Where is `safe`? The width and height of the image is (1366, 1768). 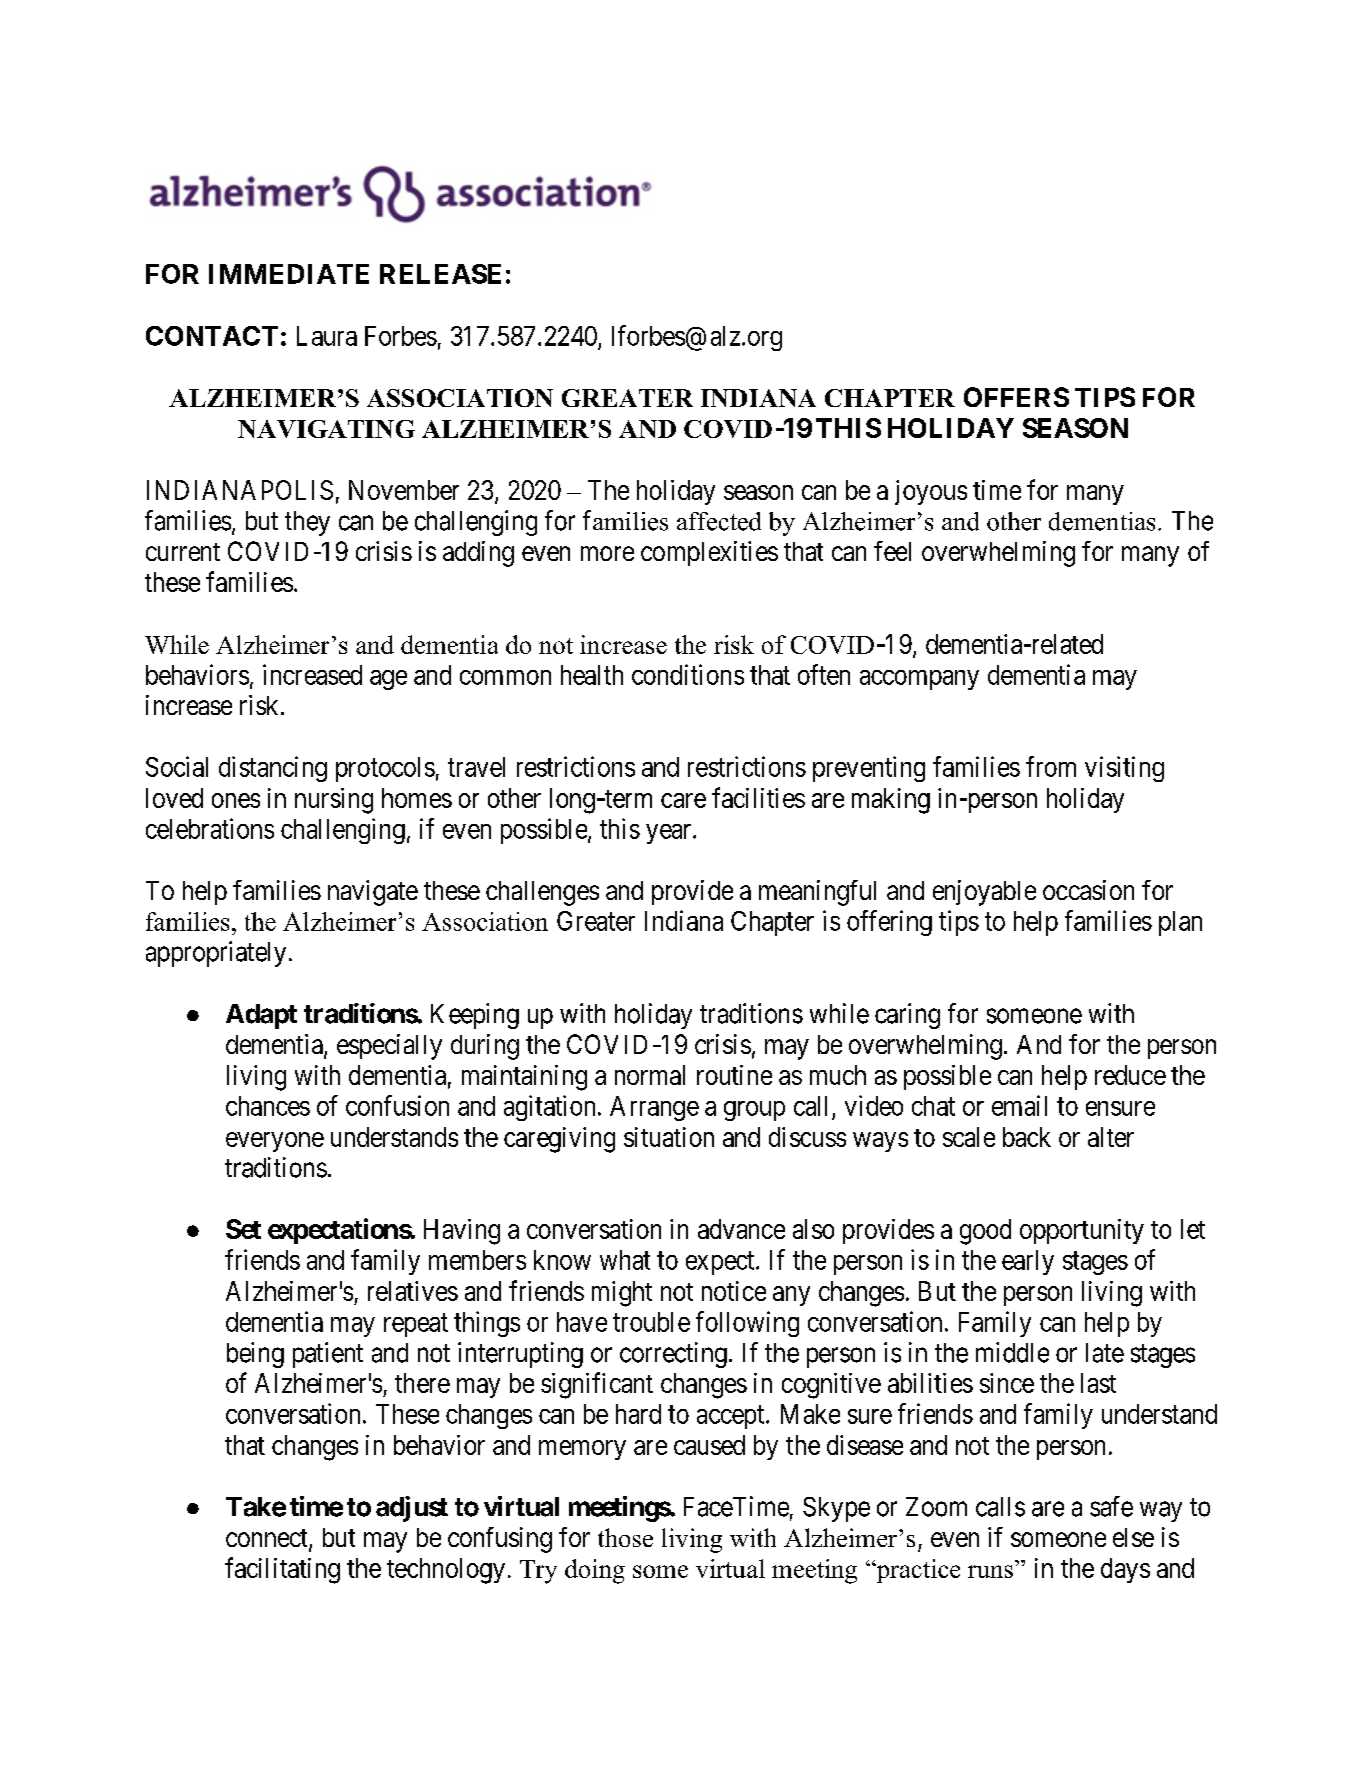
safe is located at coordinates (1111, 1506).
